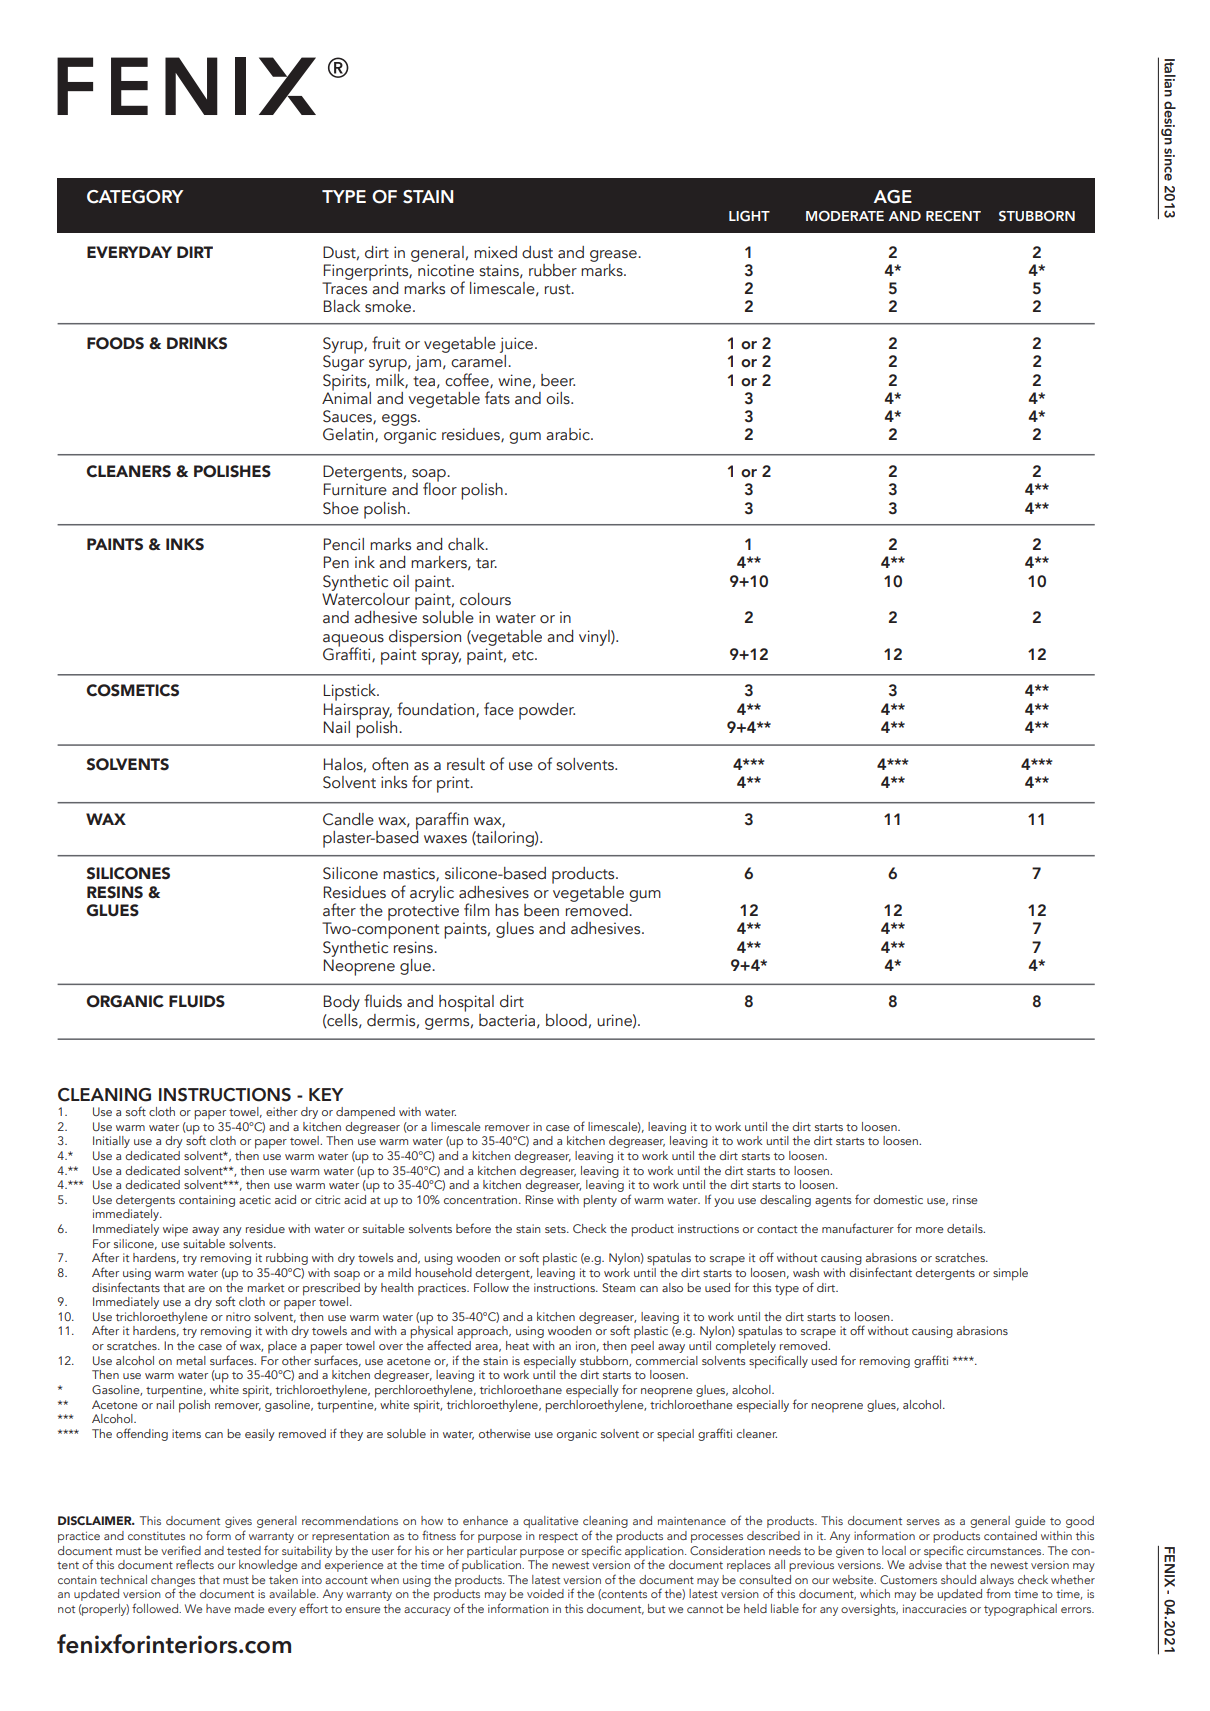 The image size is (1210, 1711). What do you see at coordinates (553, 270) in the image?
I see `rubber` at bounding box center [553, 270].
